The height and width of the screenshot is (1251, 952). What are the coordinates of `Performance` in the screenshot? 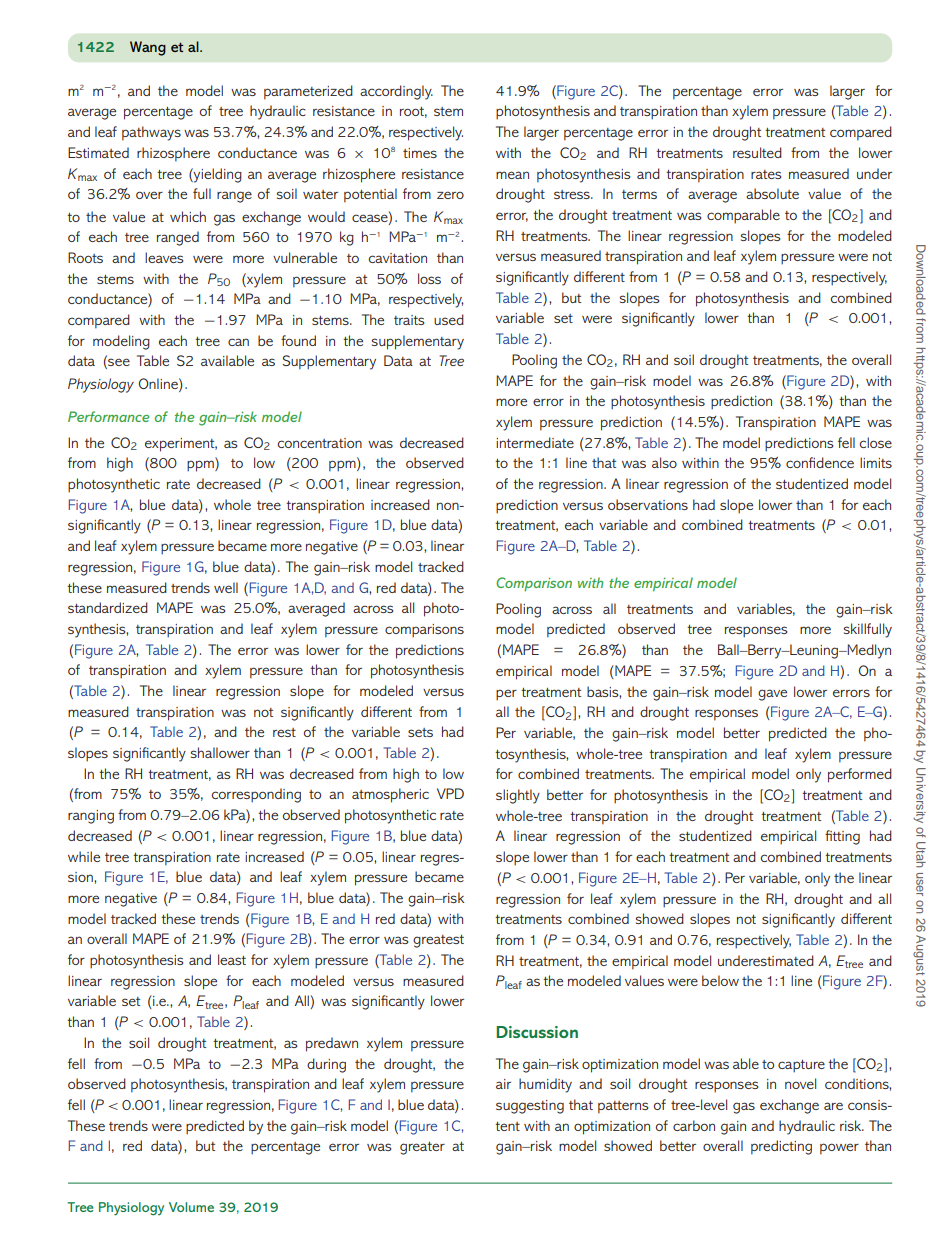 It's located at (108, 416).
